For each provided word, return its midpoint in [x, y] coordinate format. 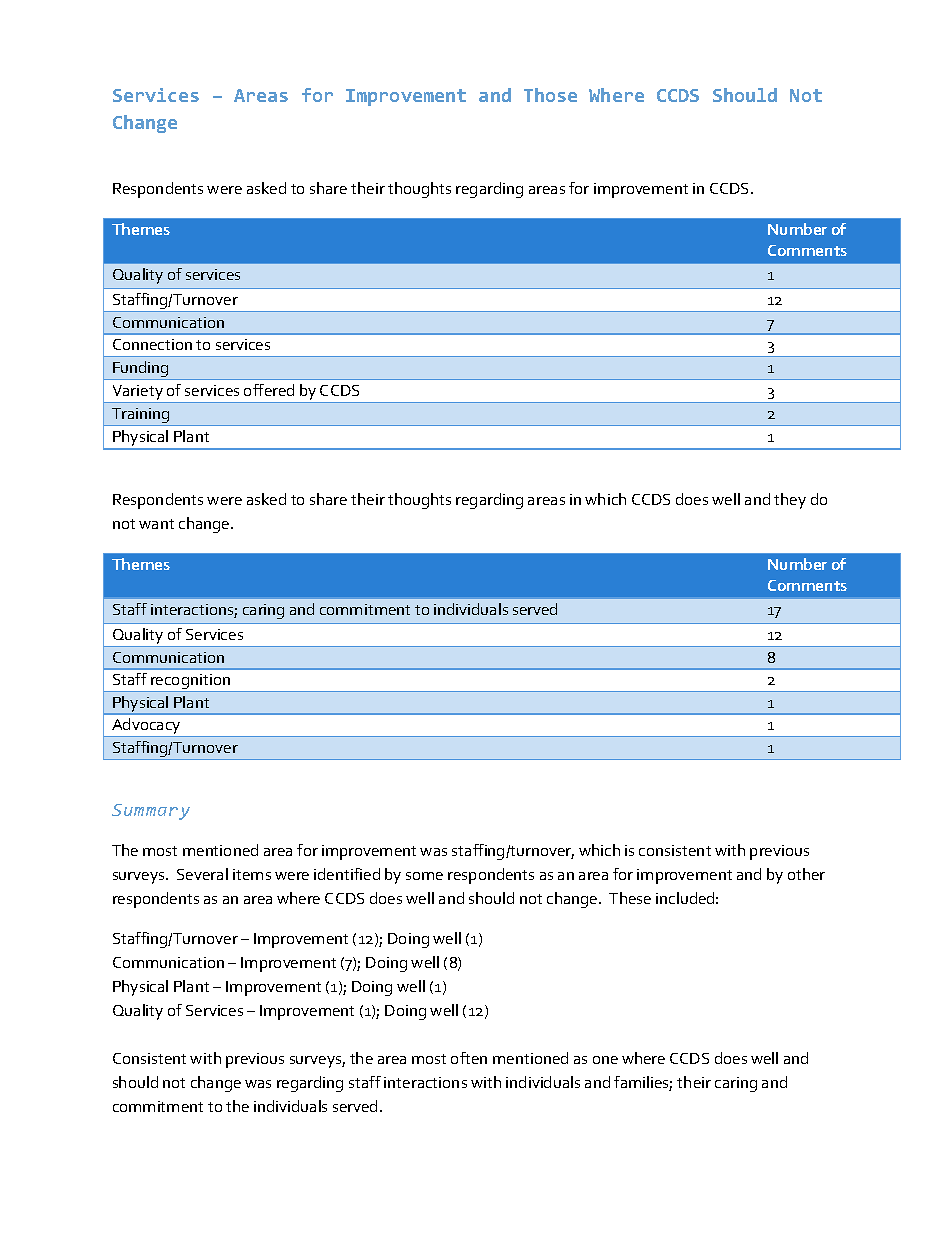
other [806, 874]
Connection [152, 344]
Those [550, 95]
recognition [190, 683]
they [790, 501]
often [469, 1058]
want [156, 524]
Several [202, 874]
